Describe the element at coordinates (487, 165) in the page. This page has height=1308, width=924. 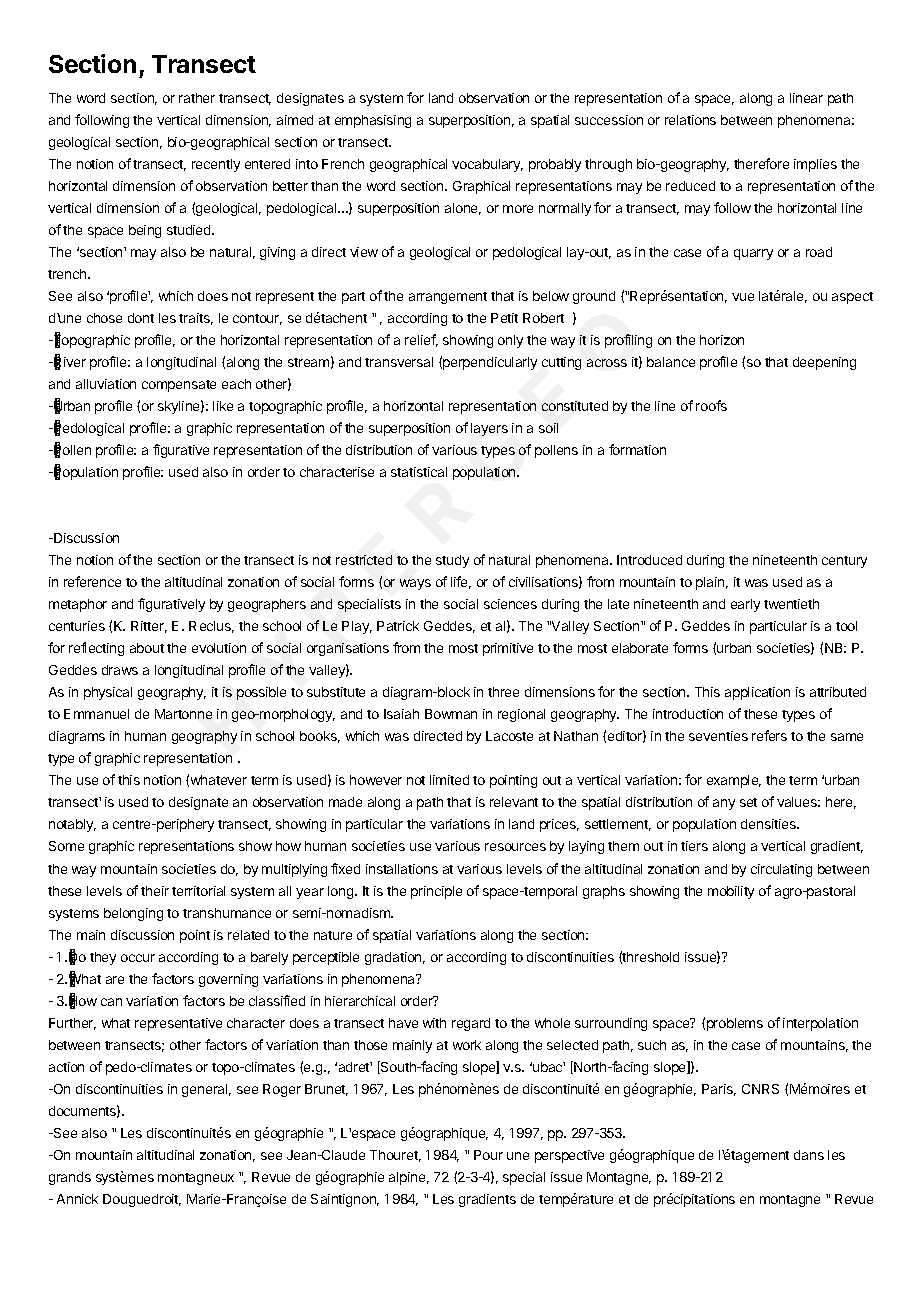
I see `vocabulary` at that location.
